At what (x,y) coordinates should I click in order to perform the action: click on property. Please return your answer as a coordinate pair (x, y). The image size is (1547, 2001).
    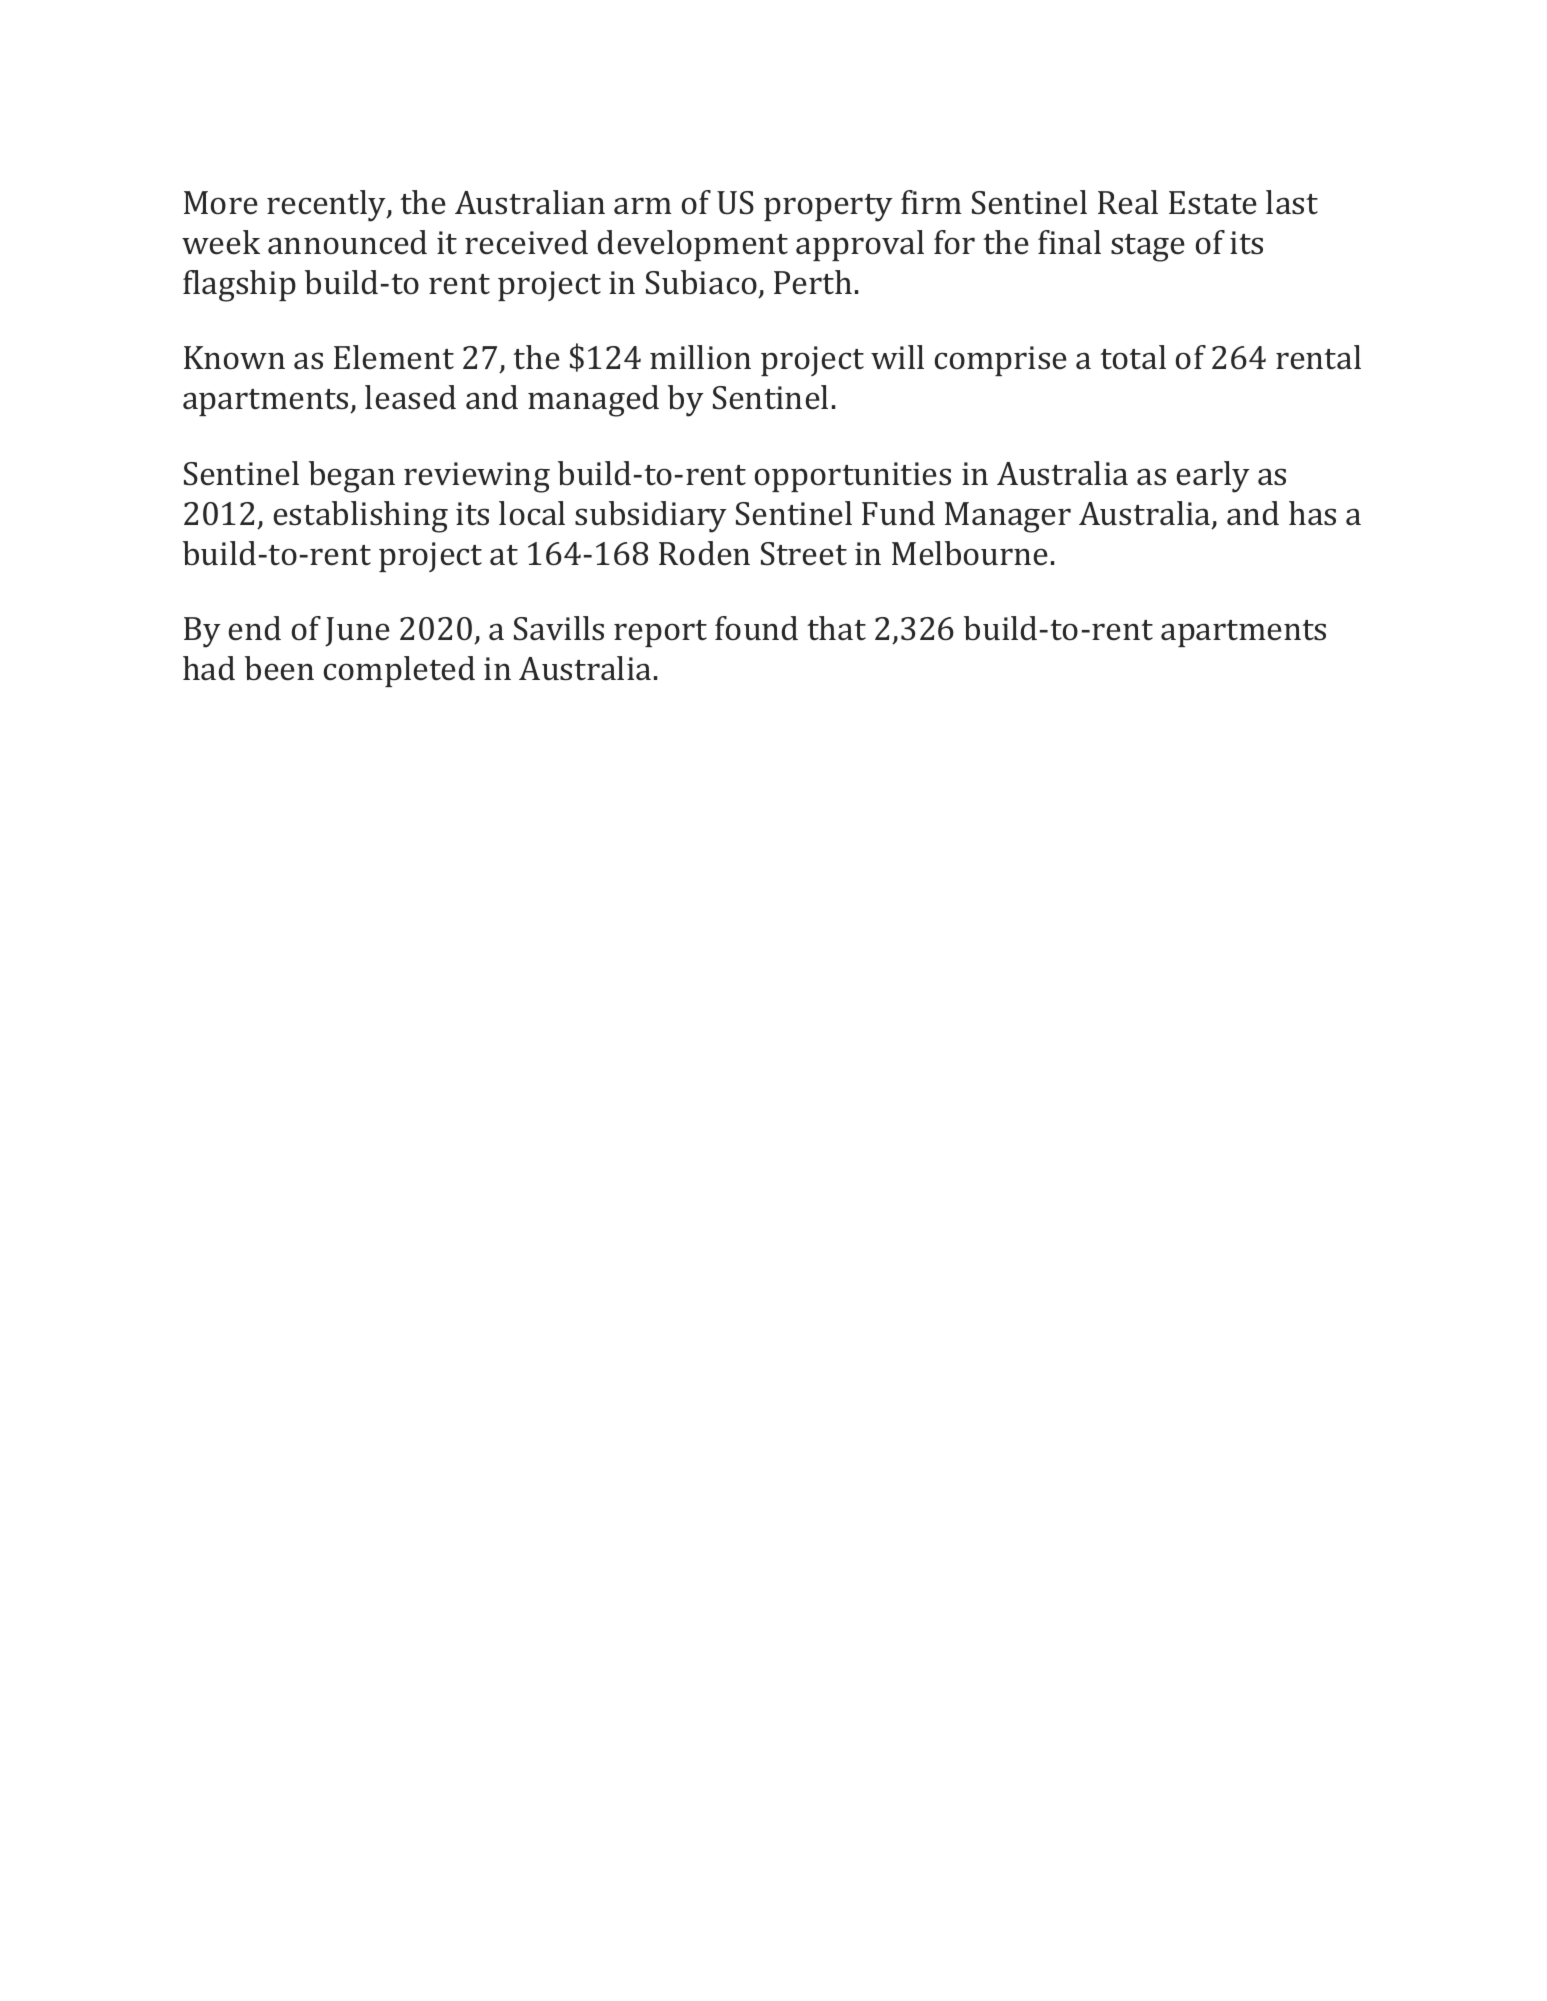
    Looking at the image, I should click on (828, 208).
